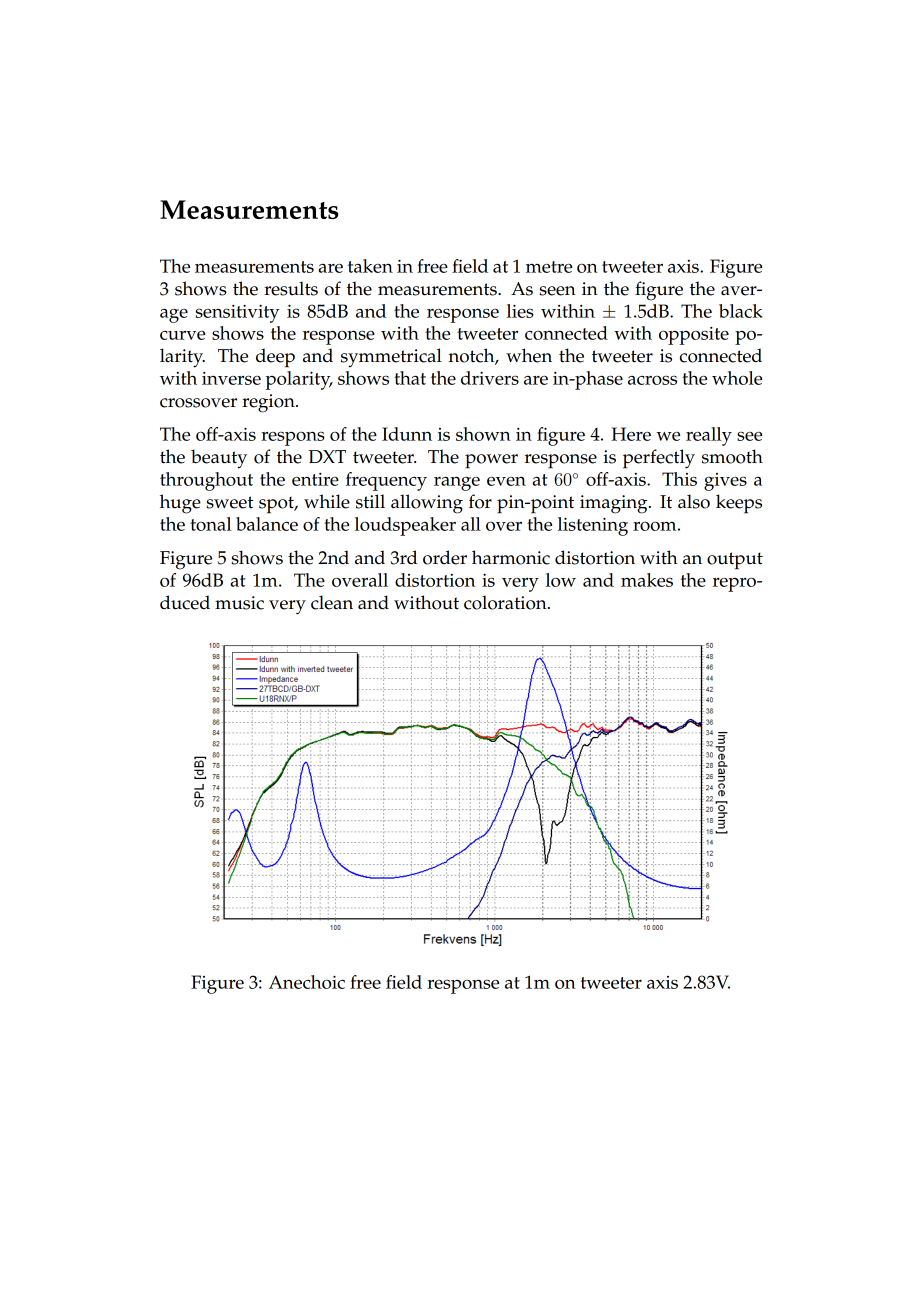  What do you see at coordinates (740, 311) in the screenshot?
I see `black` at bounding box center [740, 311].
